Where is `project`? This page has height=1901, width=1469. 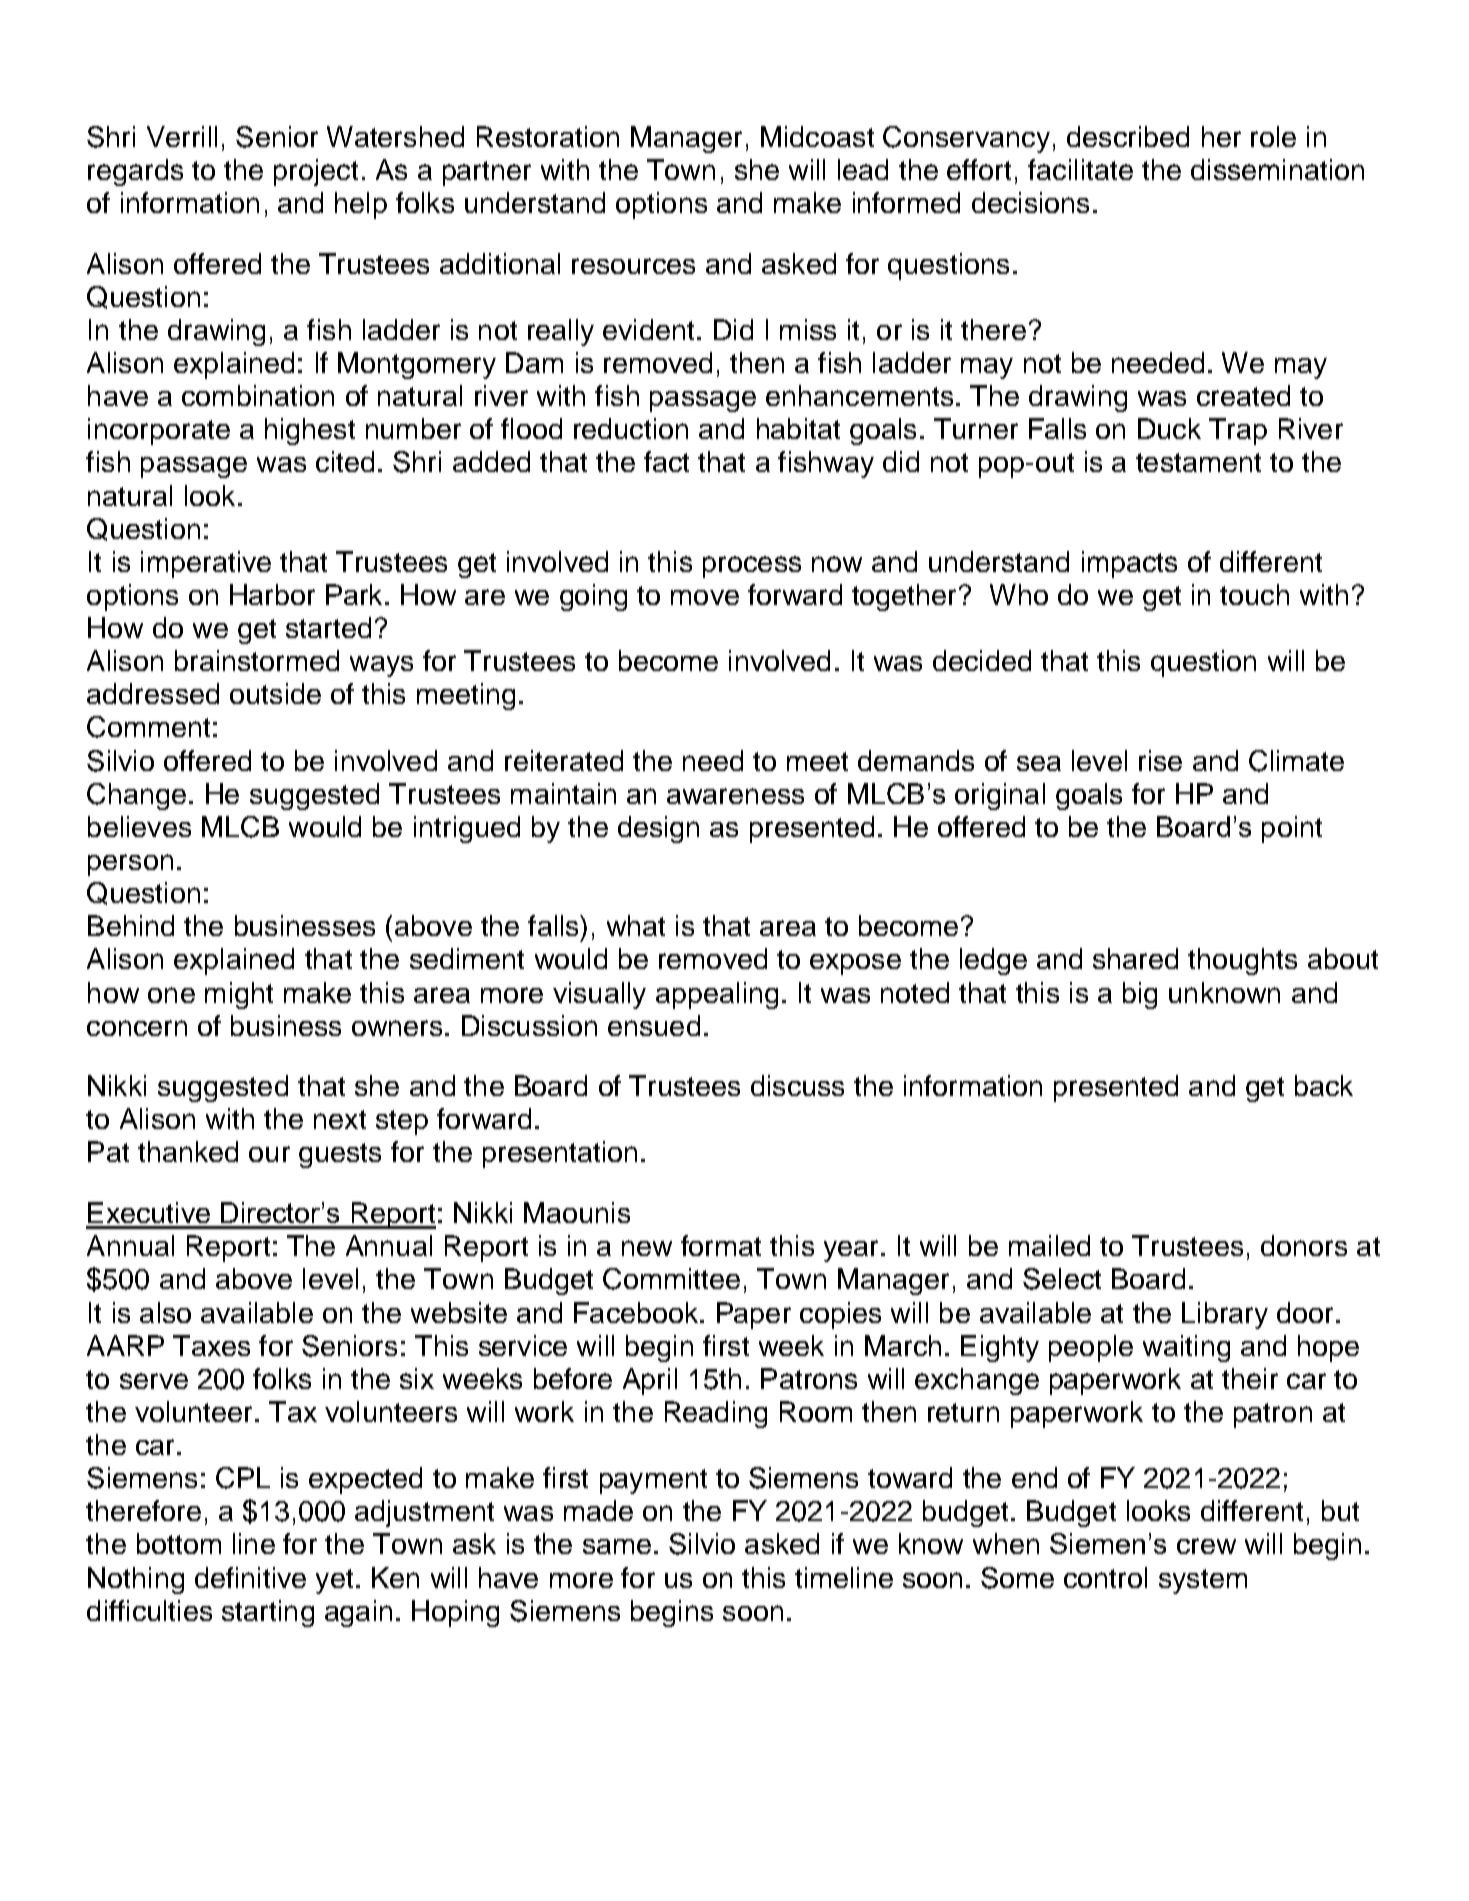
project is located at coordinates (316, 172).
